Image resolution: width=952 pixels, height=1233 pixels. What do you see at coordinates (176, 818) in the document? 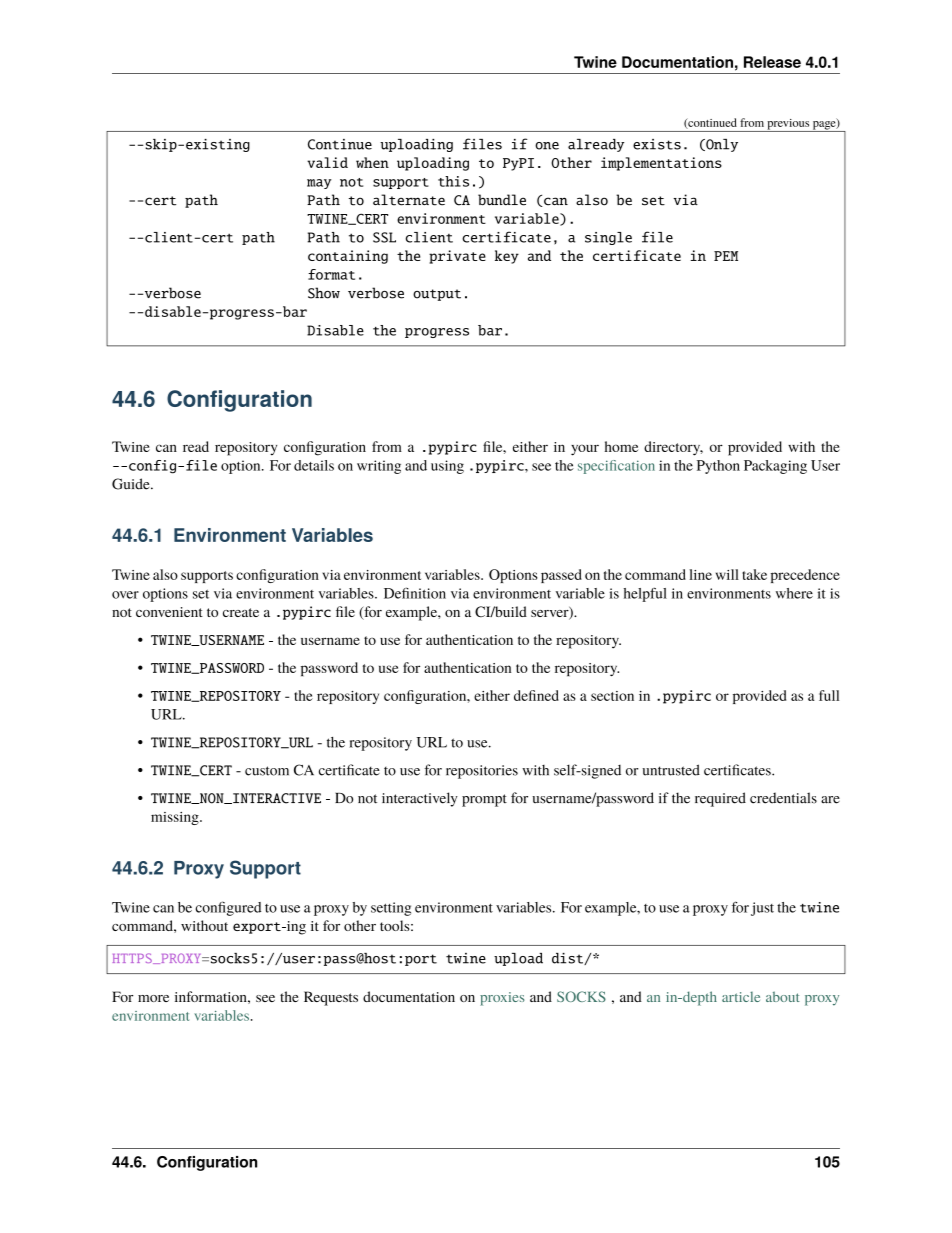
I see `missing` at bounding box center [176, 818].
